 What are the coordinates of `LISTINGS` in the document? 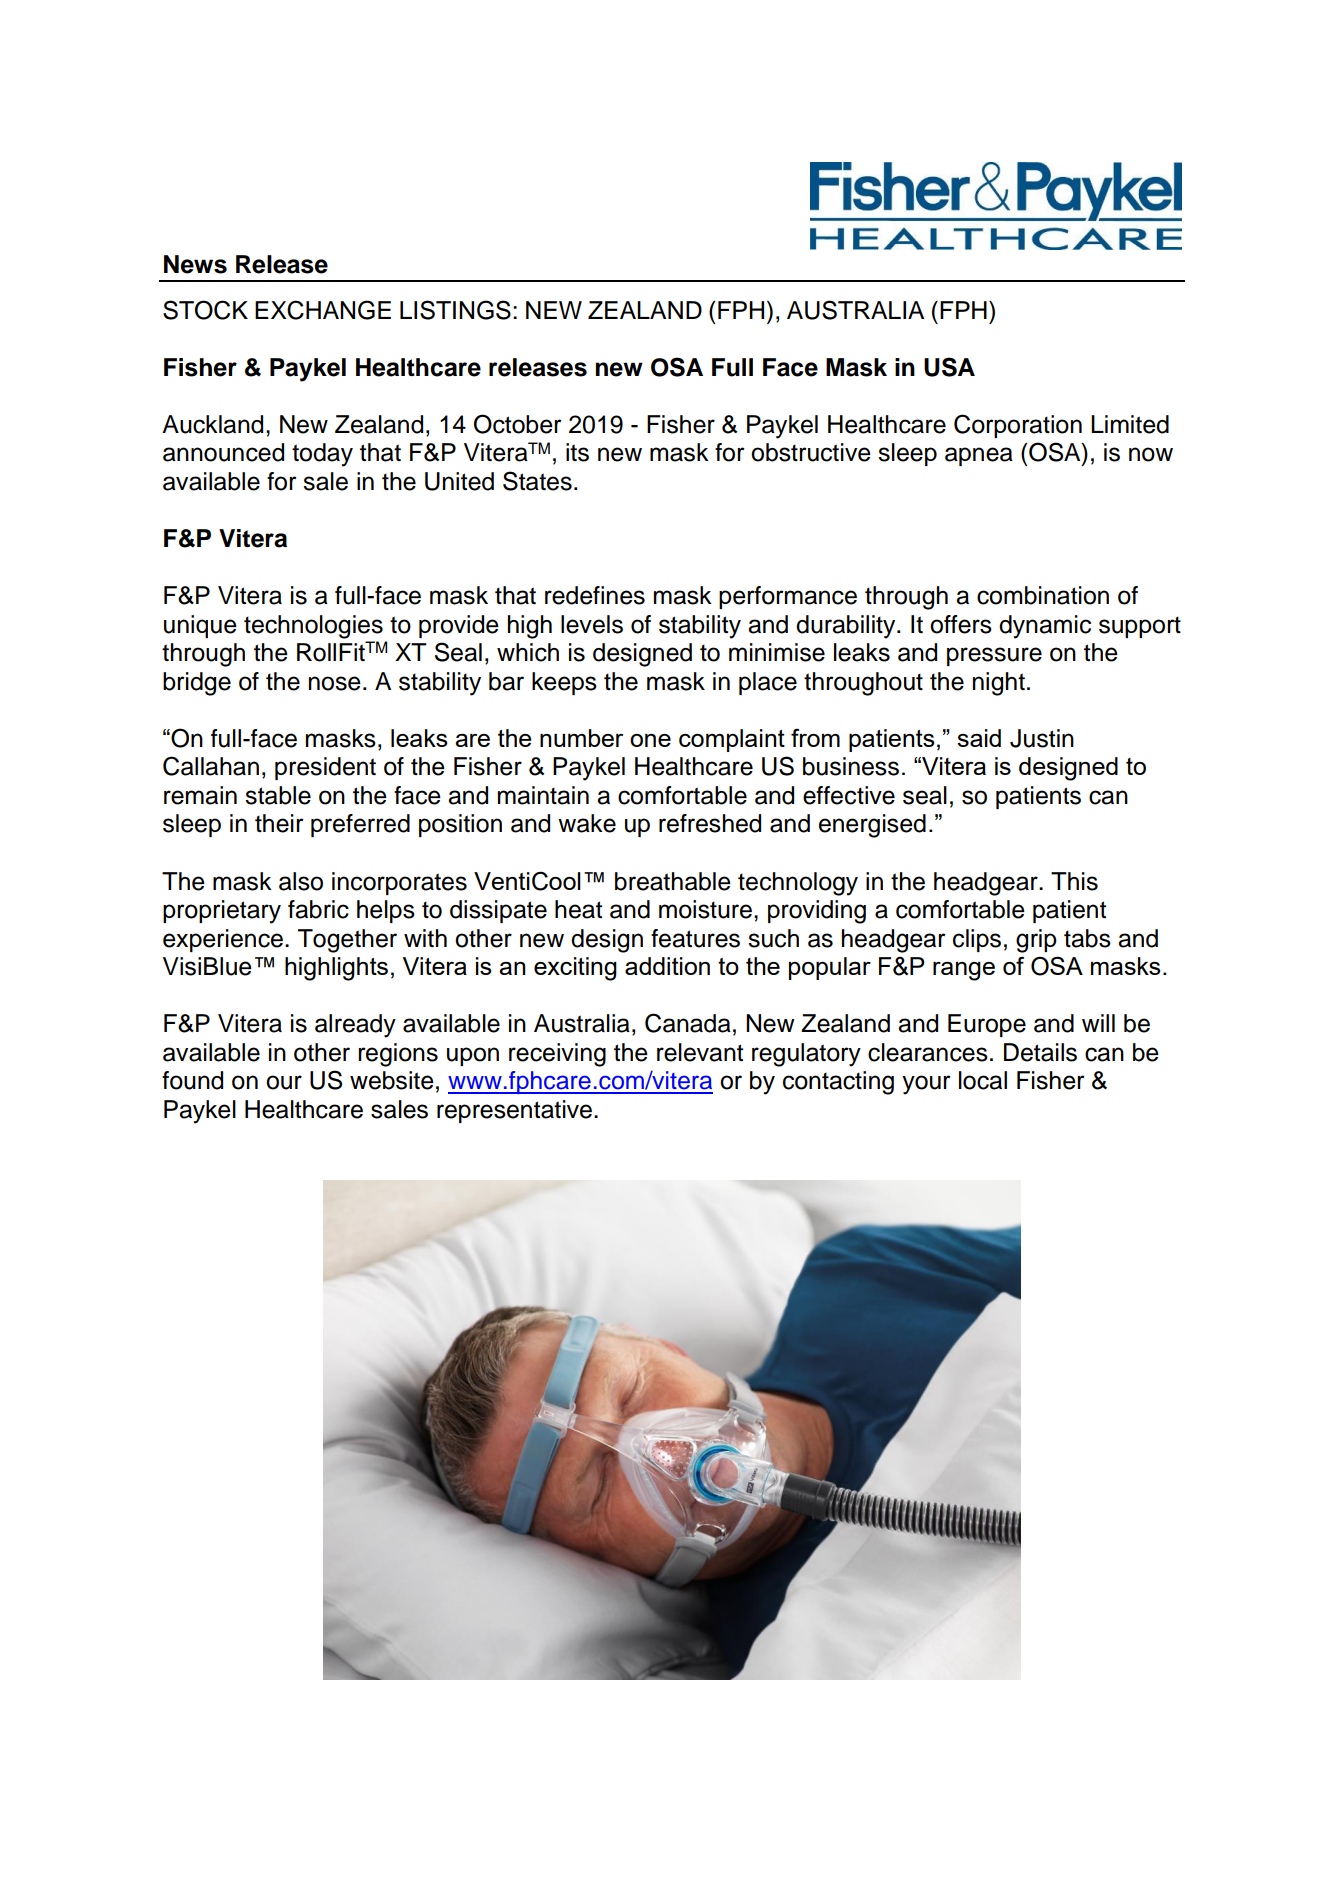 It's located at (455, 310).
